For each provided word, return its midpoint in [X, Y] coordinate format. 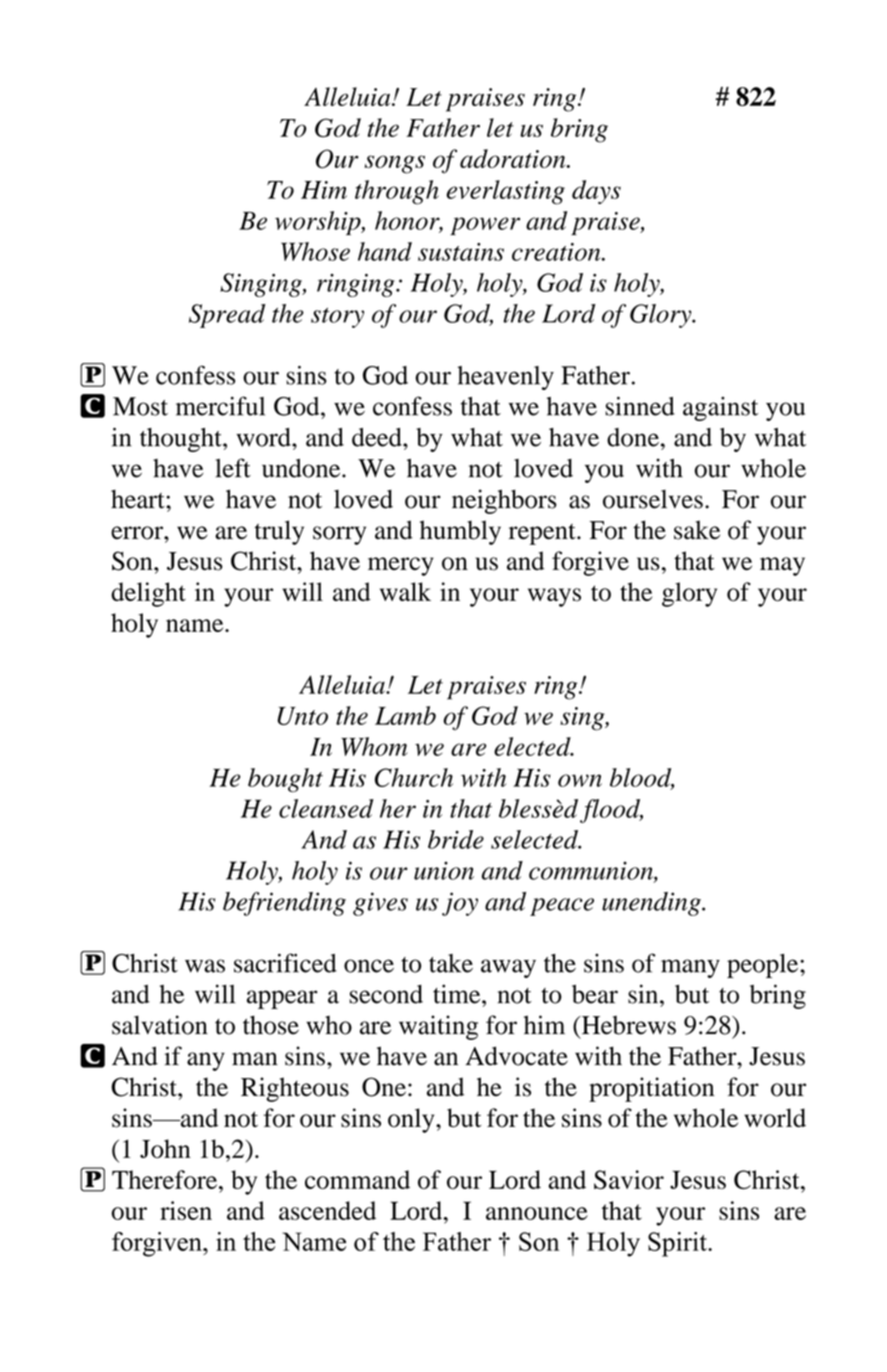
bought [285, 780]
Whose [315, 251]
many [690, 968]
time [458, 994]
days [596, 192]
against [720, 409]
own [580, 780]
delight [148, 594]
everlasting [505, 192]
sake [697, 530]
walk [405, 591]
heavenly [505, 378]
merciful [220, 406]
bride [456, 839]
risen [186, 1210]
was [205, 966]
